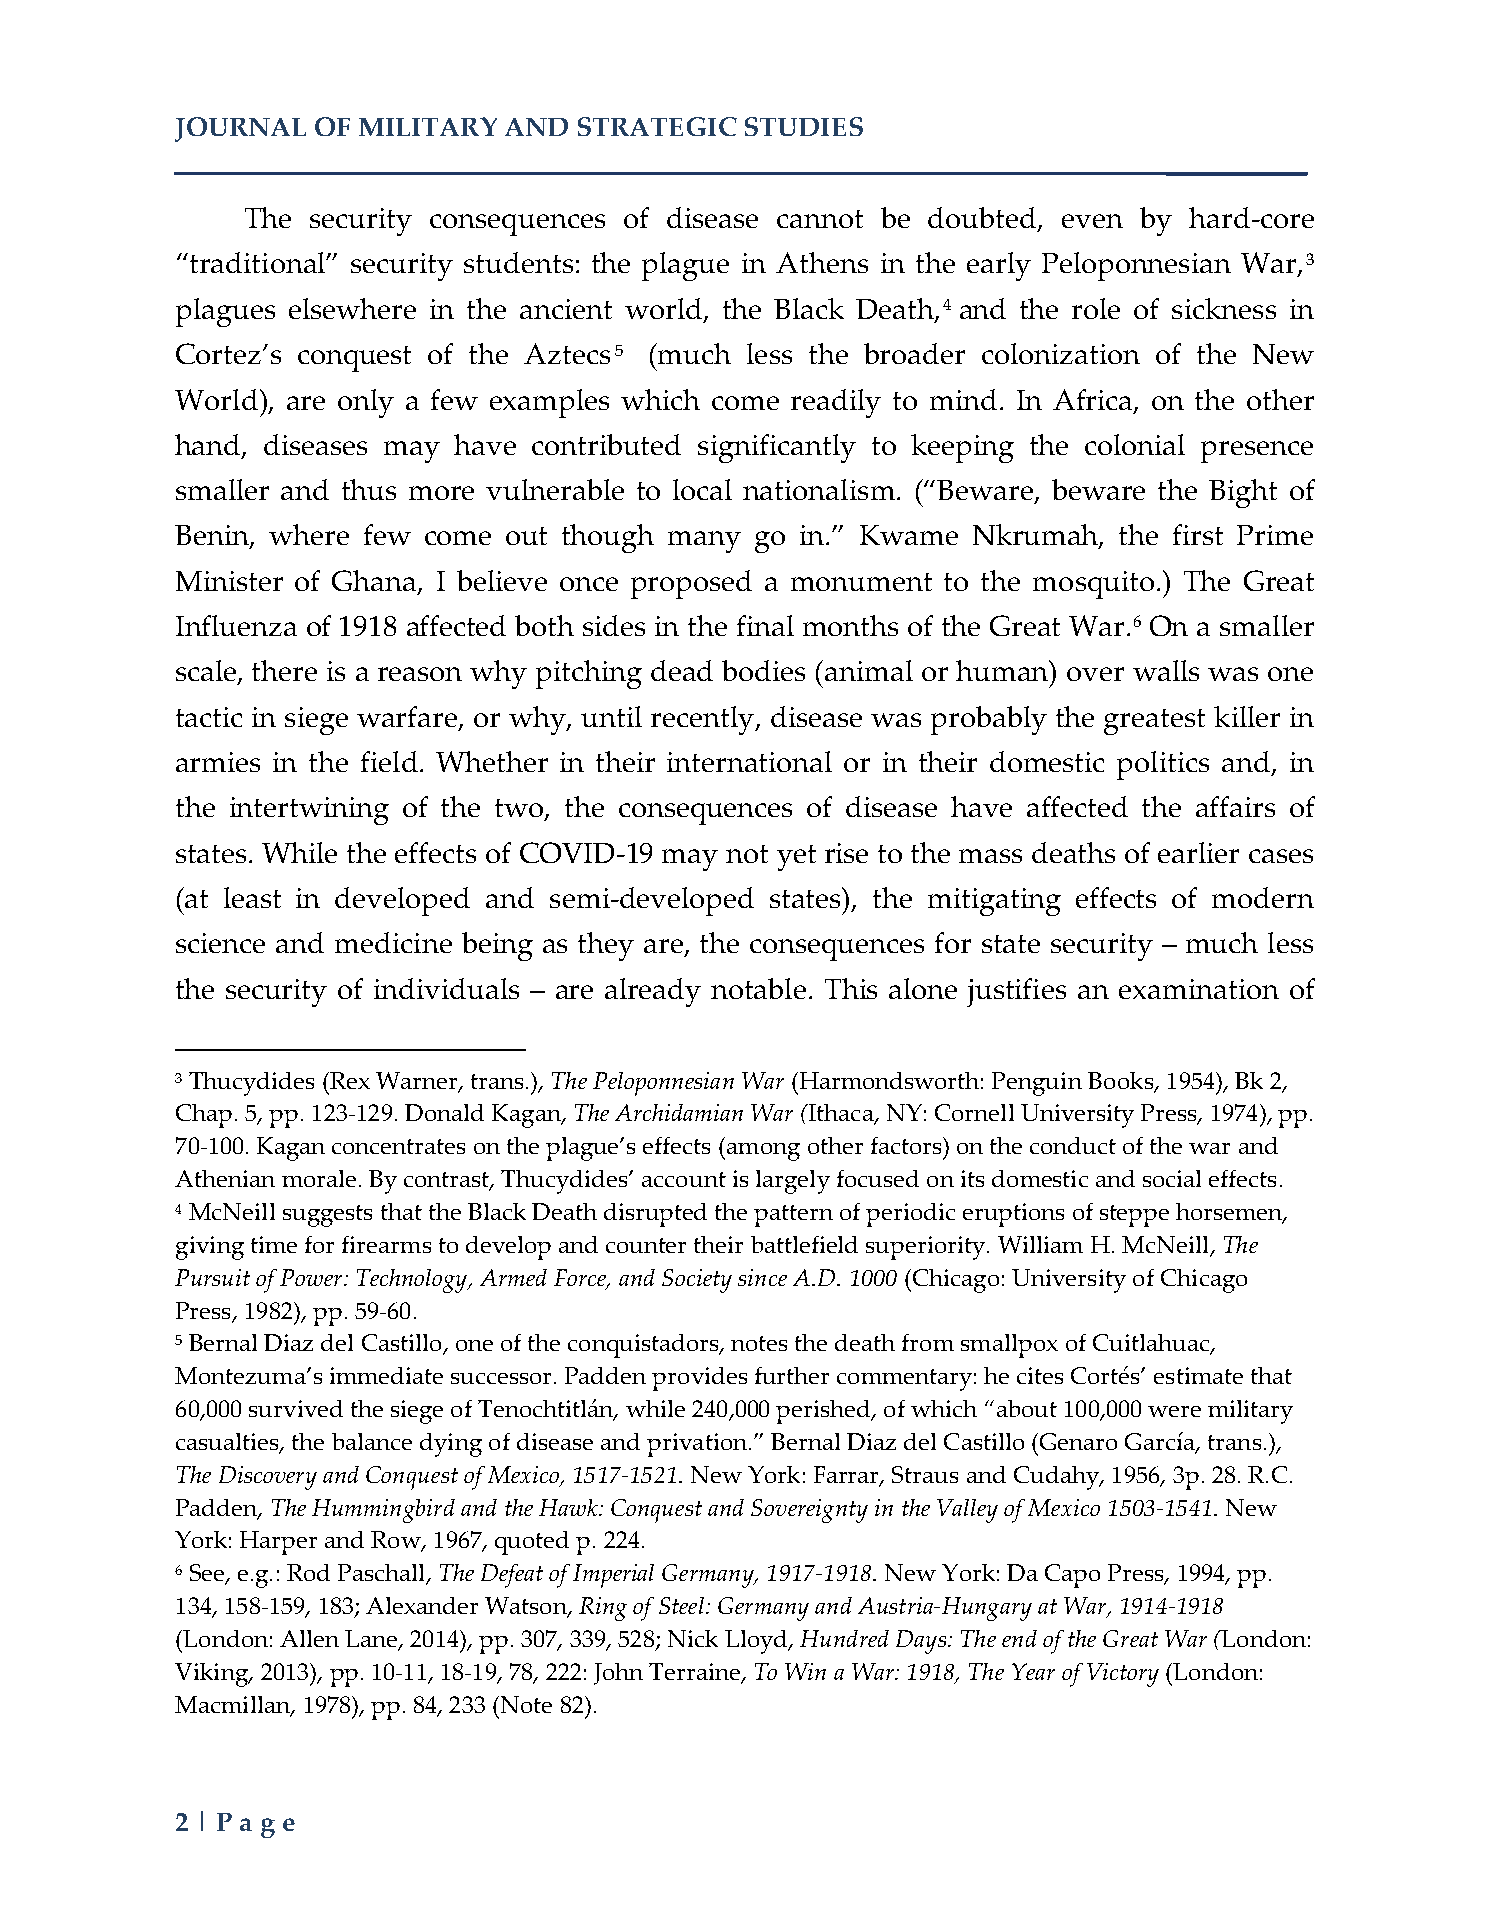 The image size is (1490, 1928). Describe the element at coordinates (757, 1642) in the screenshot. I see `Lloyd` at that location.
